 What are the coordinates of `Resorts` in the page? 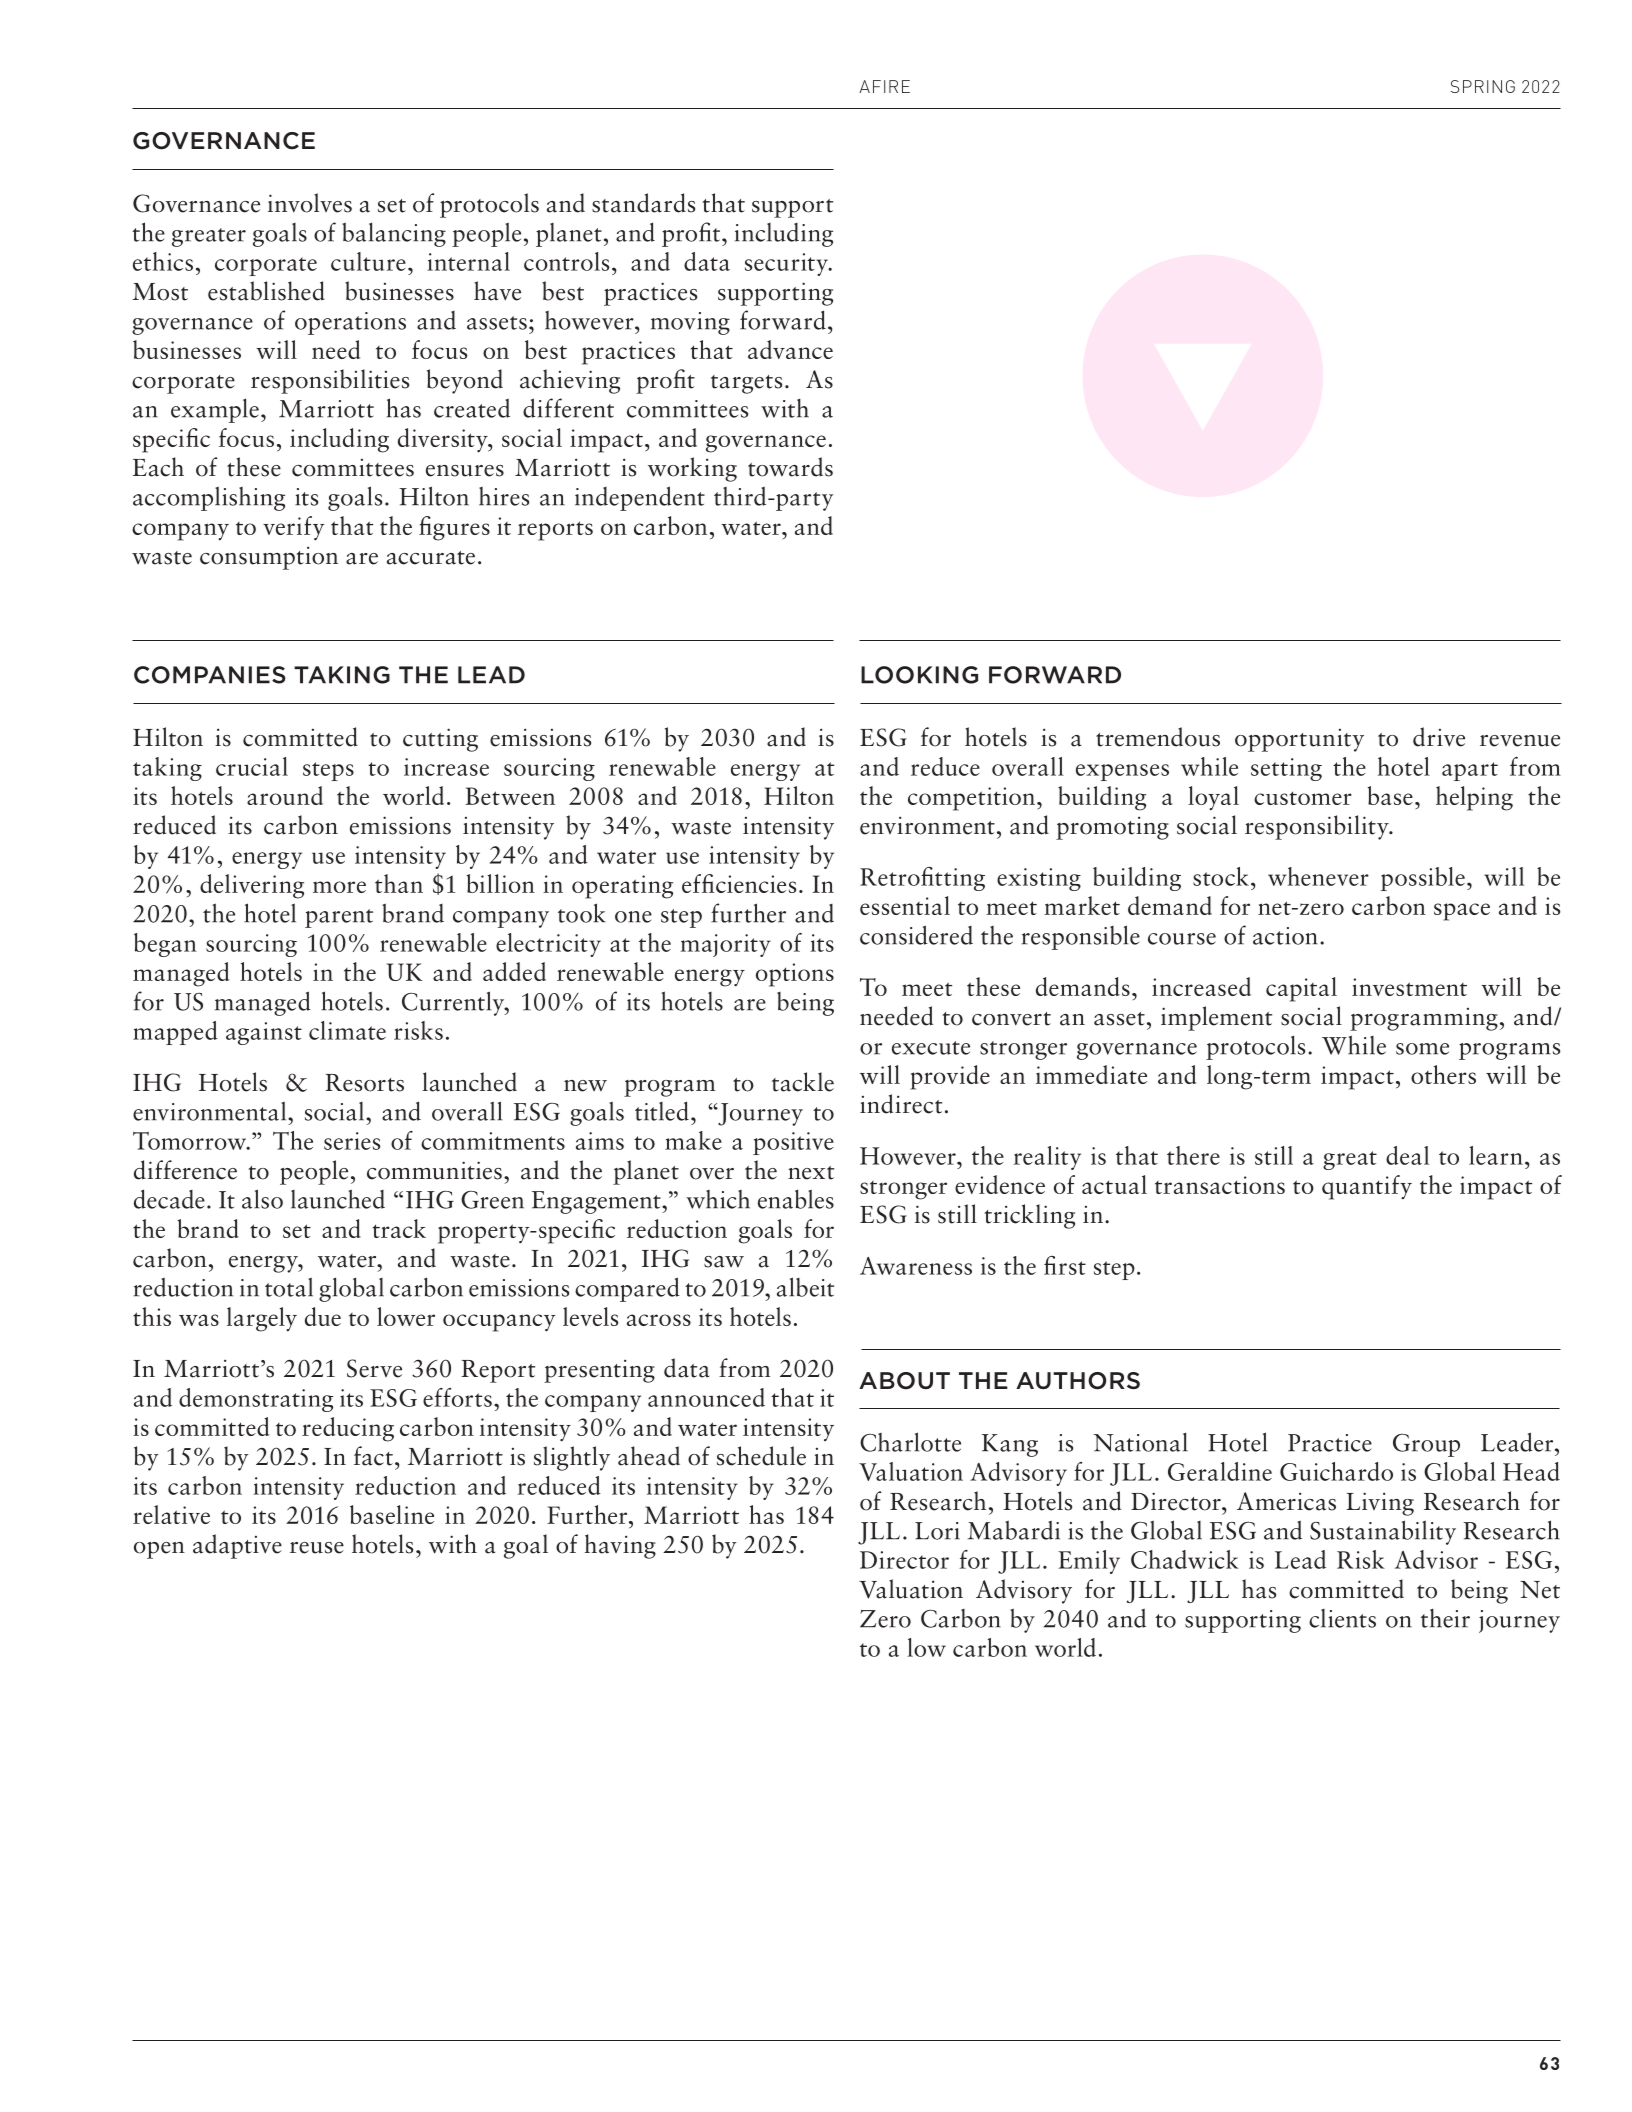 It's located at (364, 1083).
